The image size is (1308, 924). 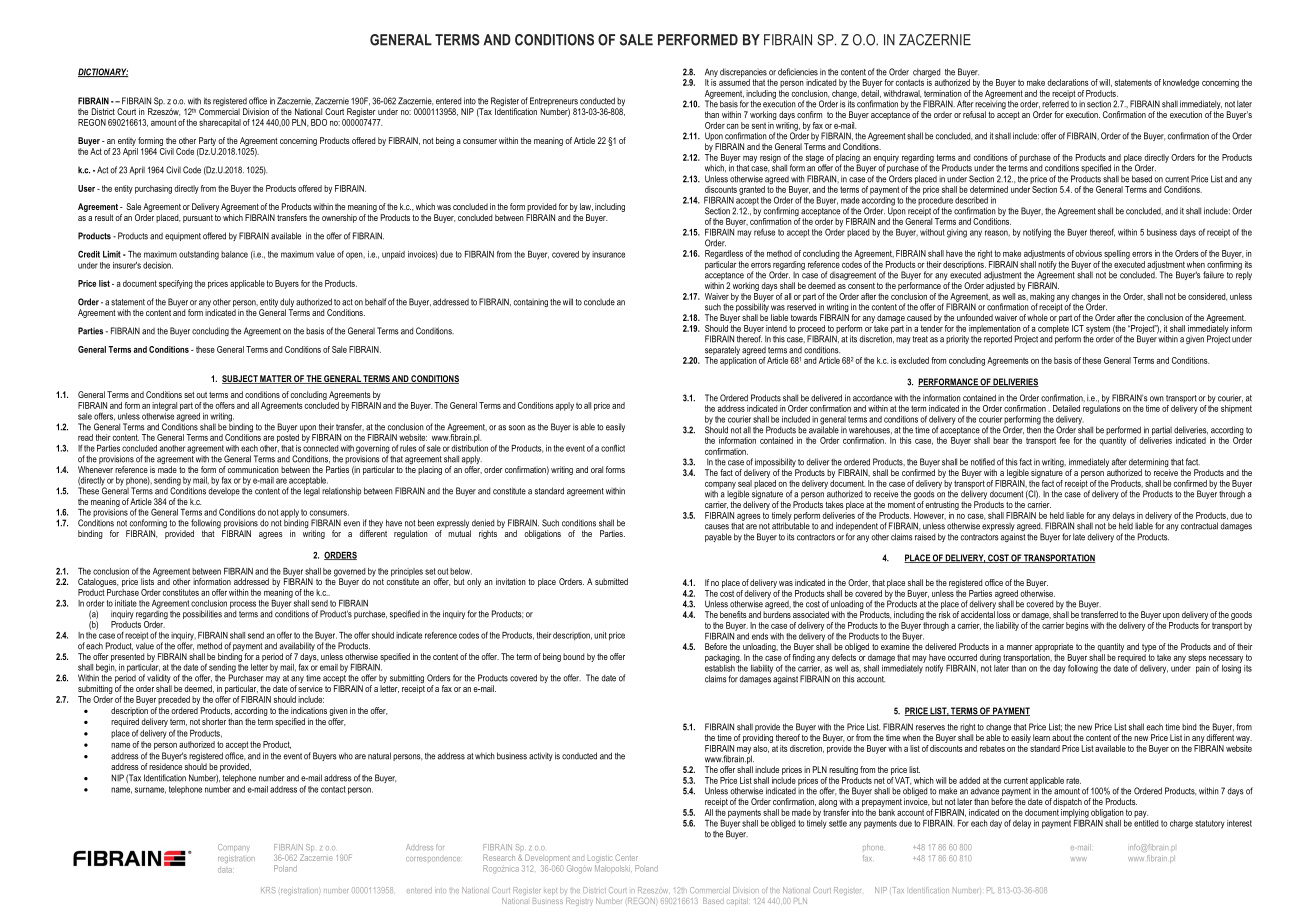 What do you see at coordinates (226, 870) in the screenshot?
I see `data` at bounding box center [226, 870].
